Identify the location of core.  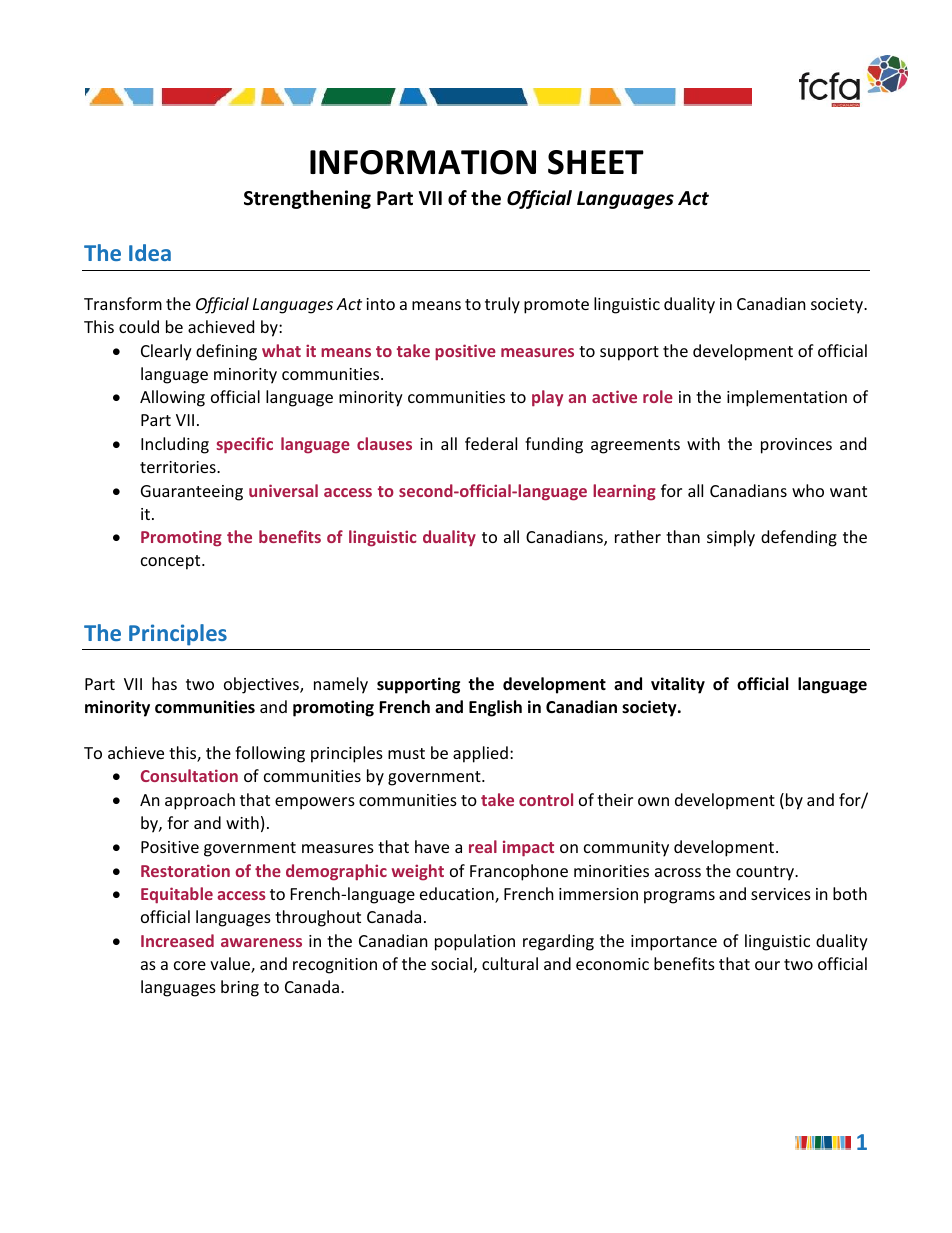
(190, 965).
